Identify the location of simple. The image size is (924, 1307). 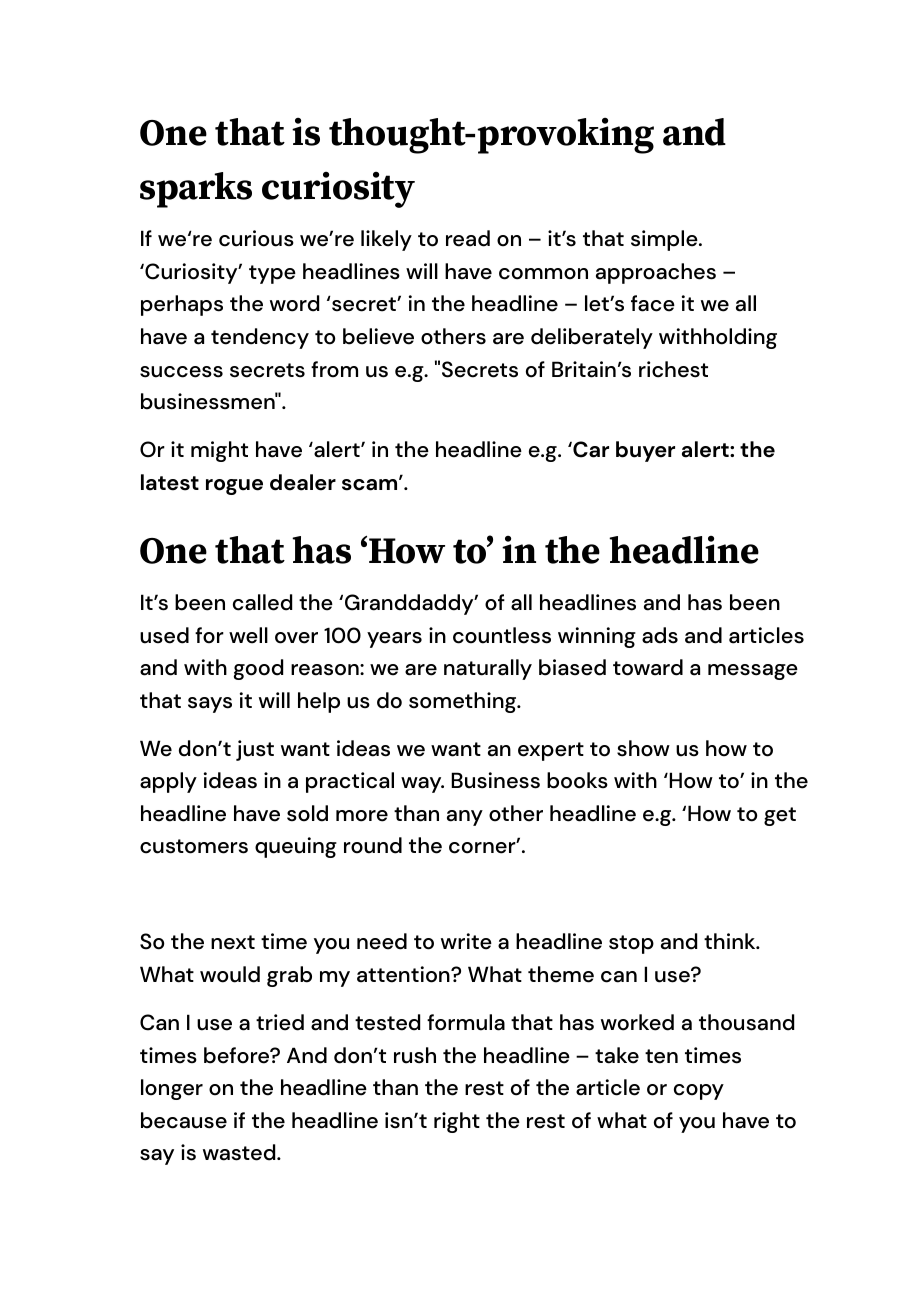
(665, 240).
